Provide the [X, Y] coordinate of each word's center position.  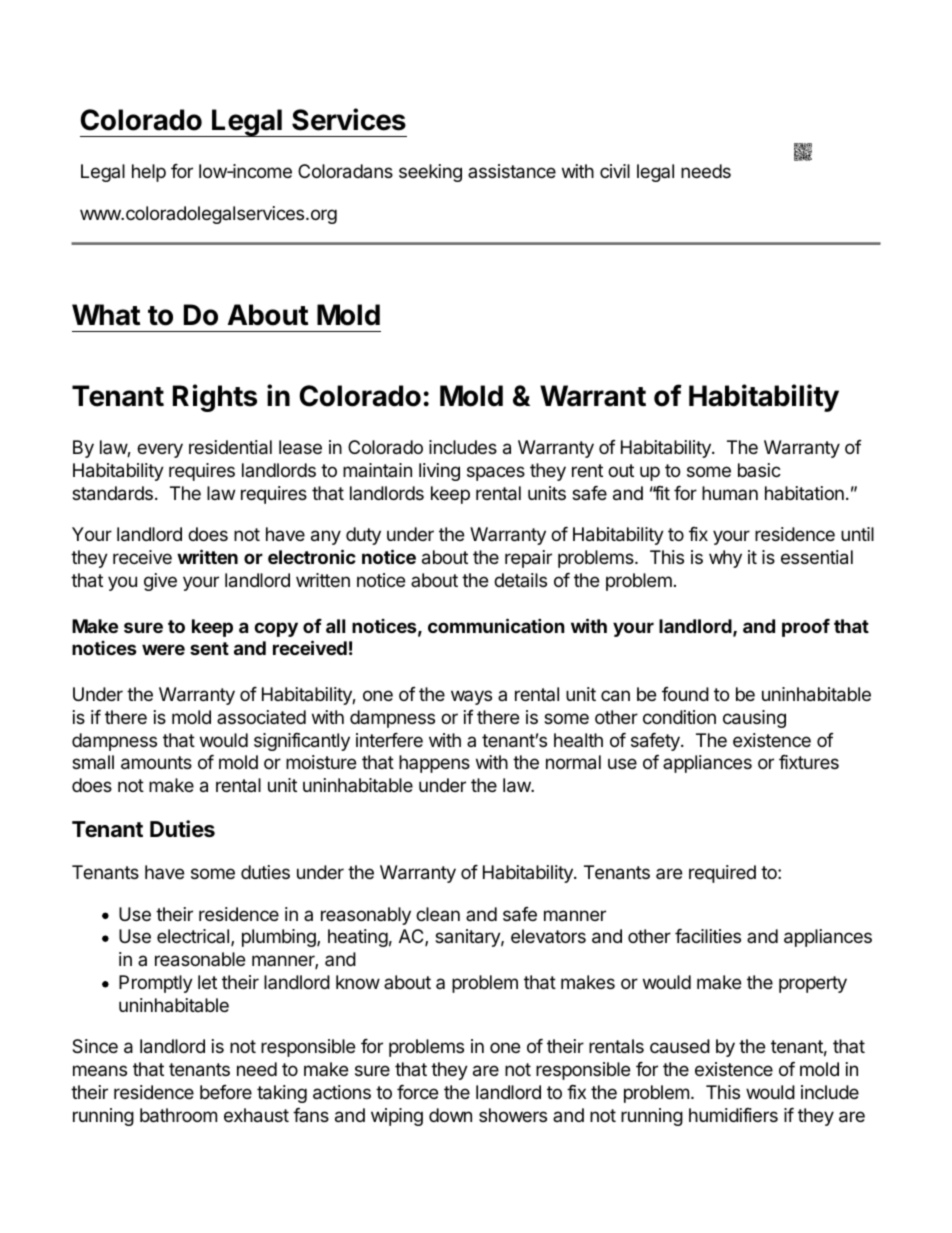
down [450, 1115]
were [163, 649]
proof [806, 628]
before [226, 1092]
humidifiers [733, 1115]
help [149, 173]
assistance [512, 171]
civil [615, 171]
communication [496, 625]
